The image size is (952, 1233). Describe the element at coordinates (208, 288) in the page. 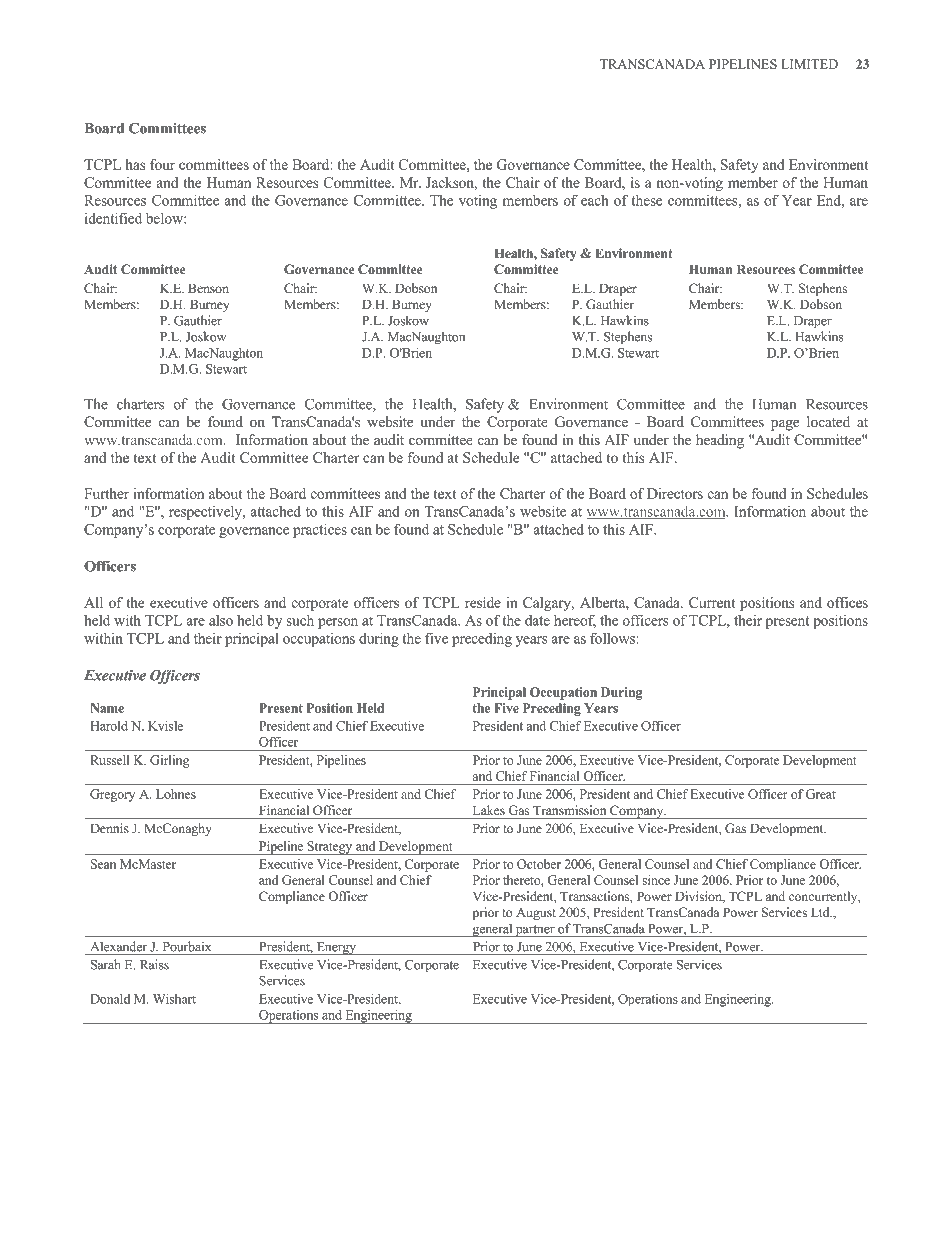

I see `Benson` at that location.
